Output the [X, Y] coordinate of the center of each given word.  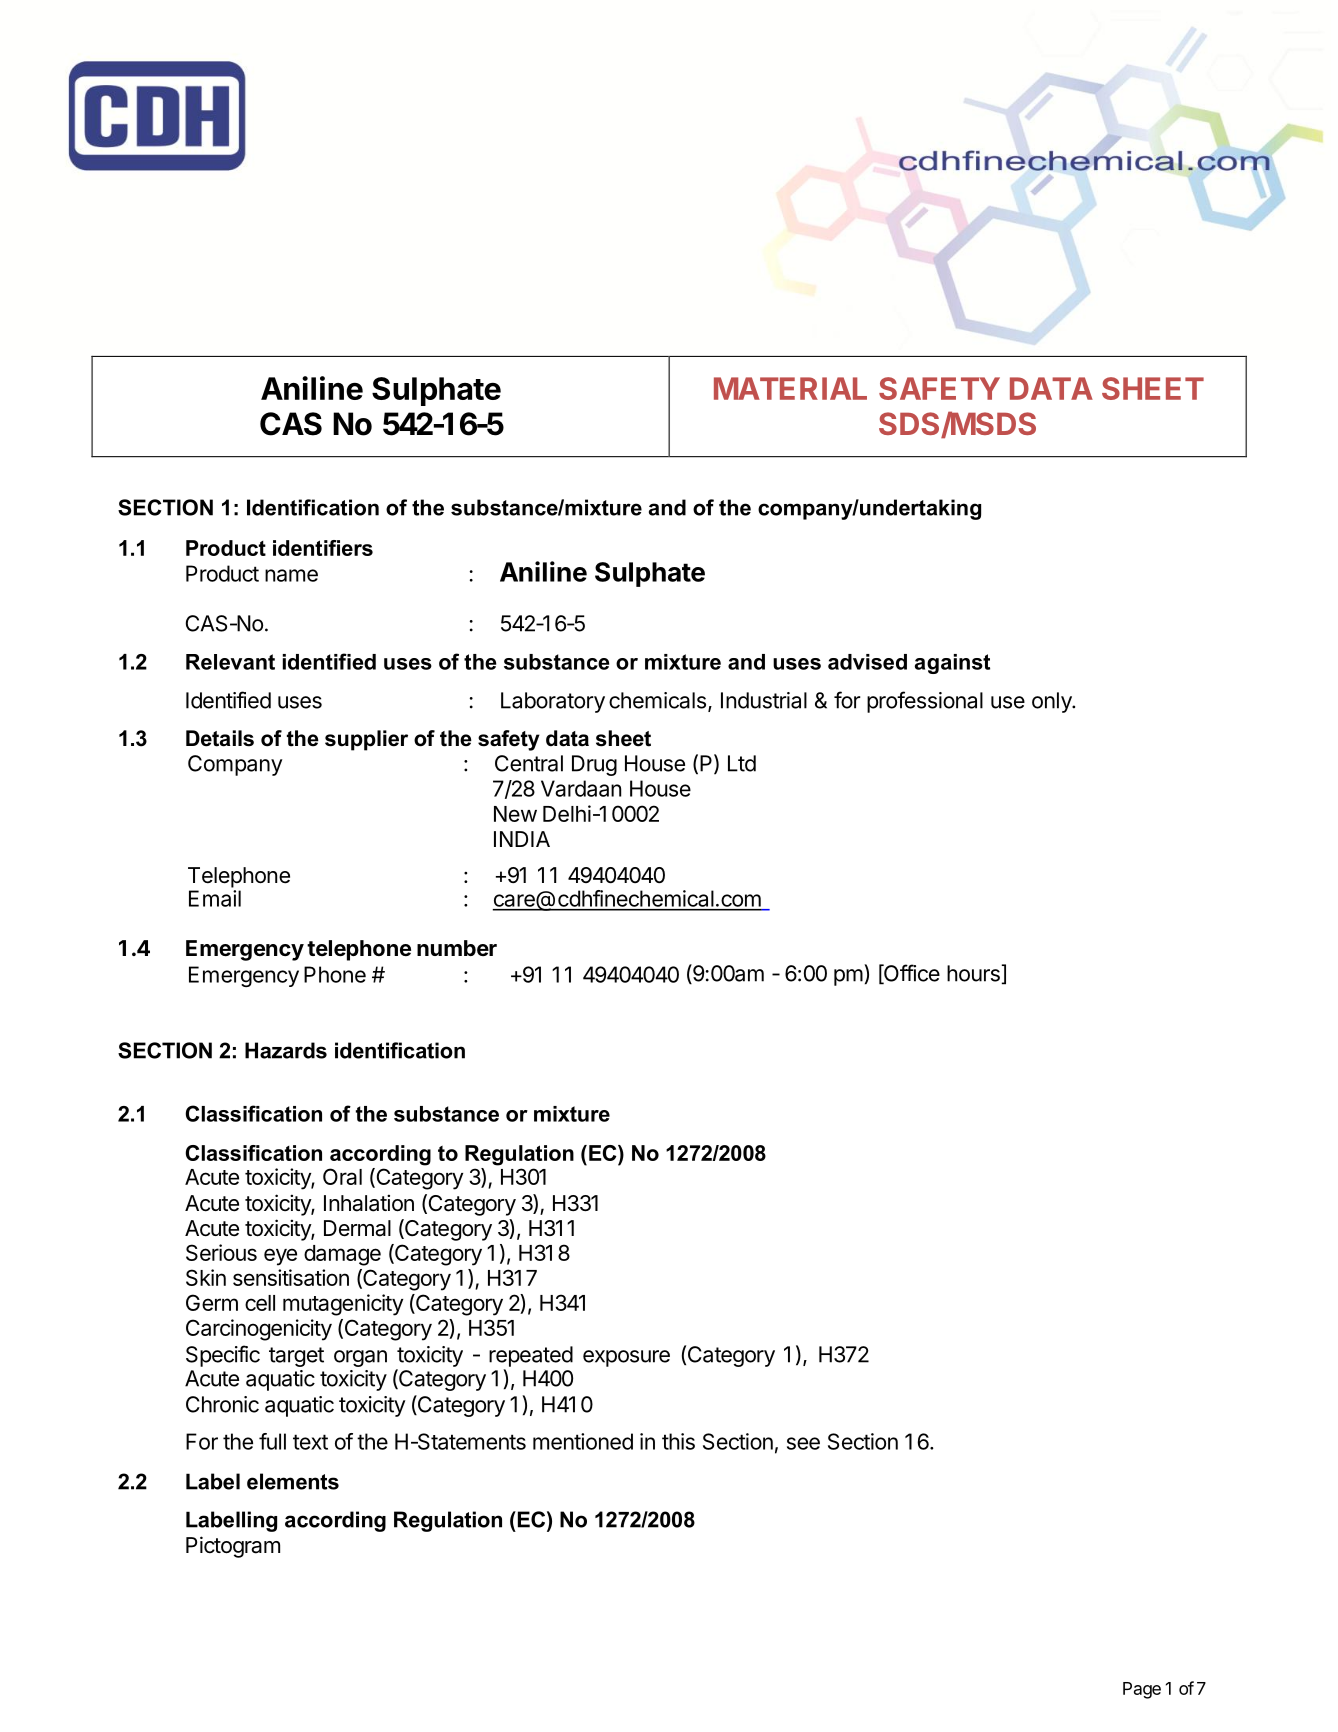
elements [293, 1481]
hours [973, 973]
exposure [626, 1358]
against [952, 664]
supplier [366, 740]
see [803, 1443]
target [296, 1357]
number [457, 948]
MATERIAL [790, 388]
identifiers [323, 548]
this [678, 1441]
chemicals [657, 700]
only [1052, 702]
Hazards [286, 1050]
